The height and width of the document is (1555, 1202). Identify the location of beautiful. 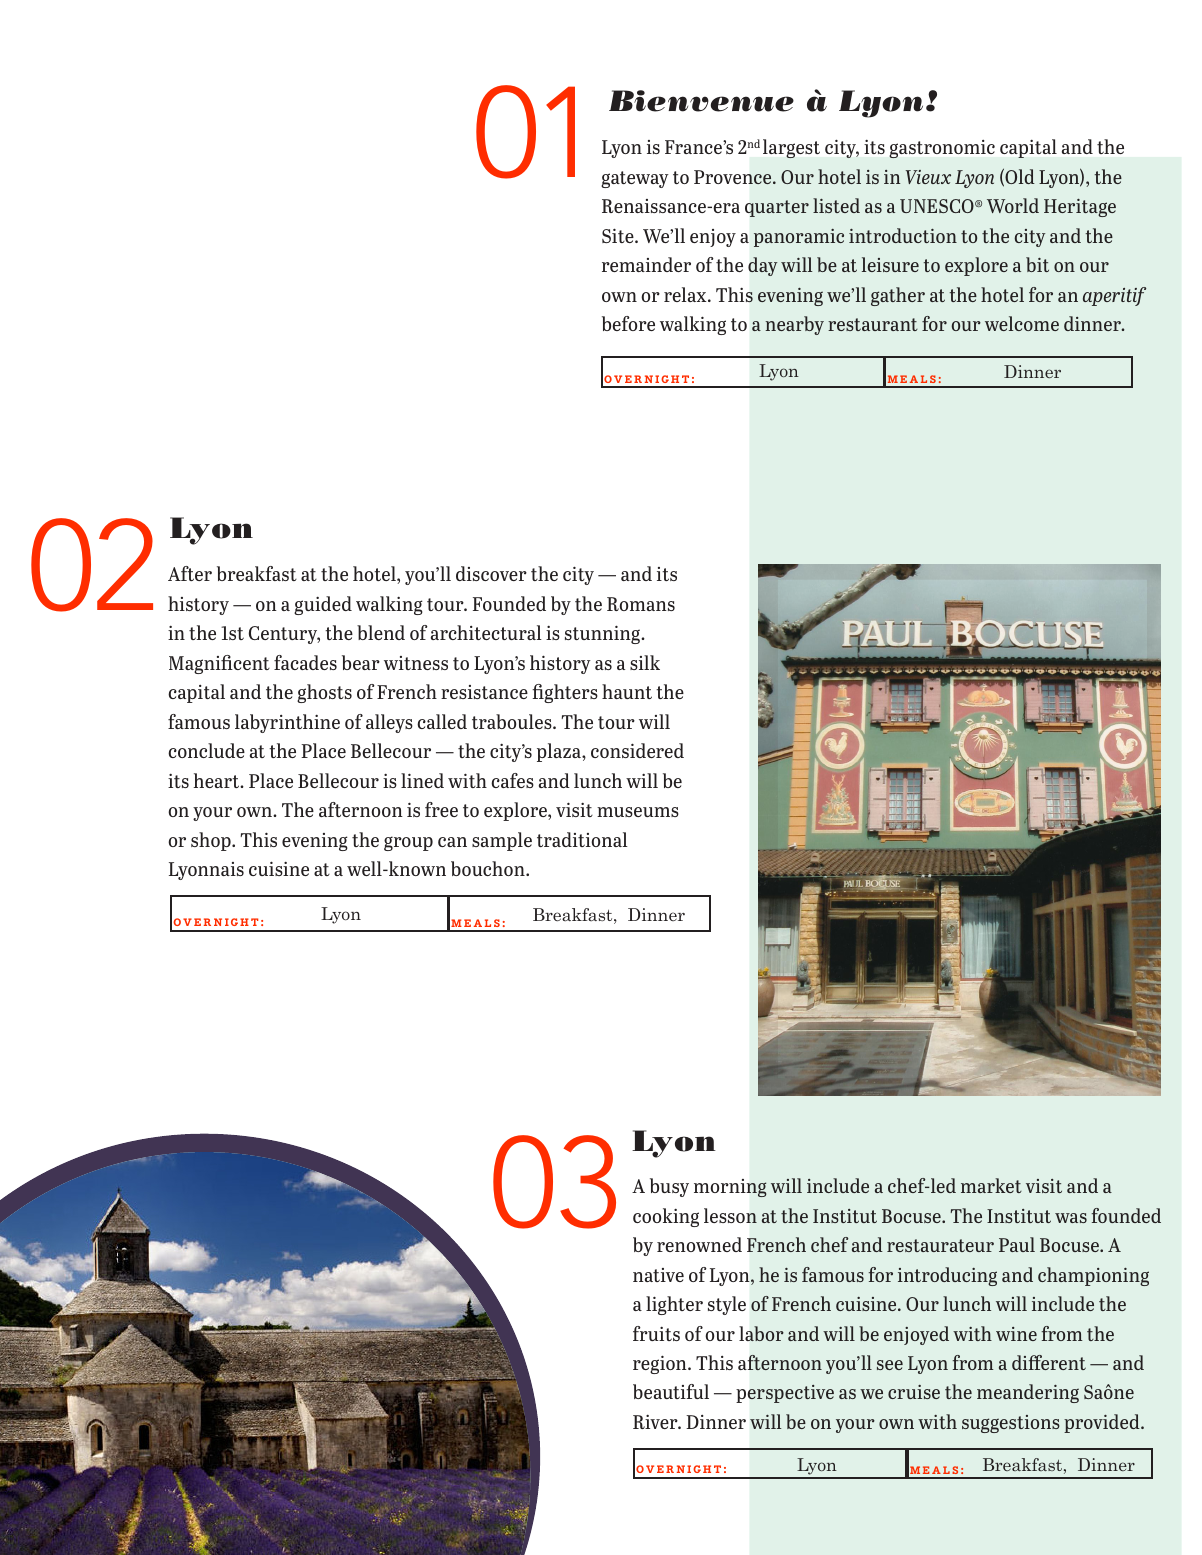
(671, 1391).
